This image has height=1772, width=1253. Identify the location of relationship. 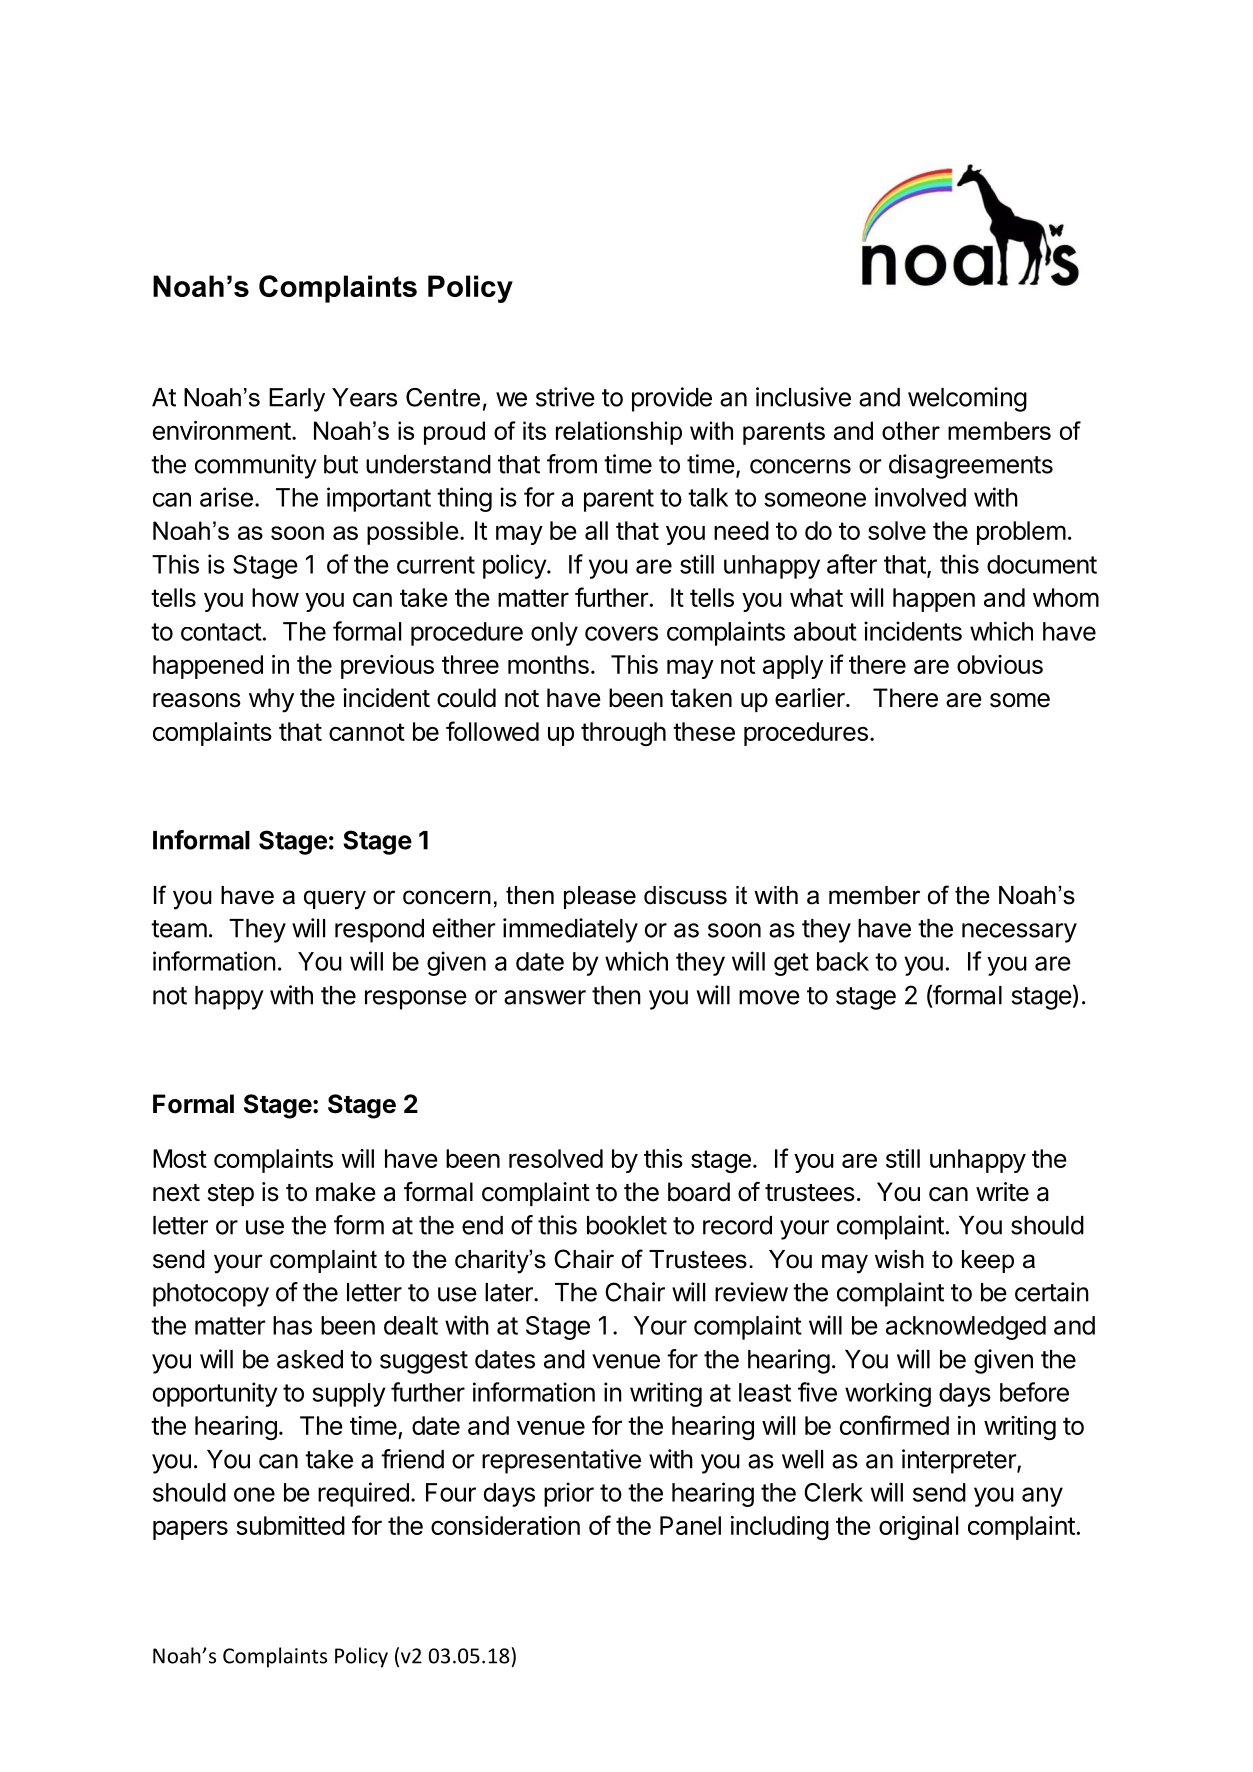
(619, 433).
